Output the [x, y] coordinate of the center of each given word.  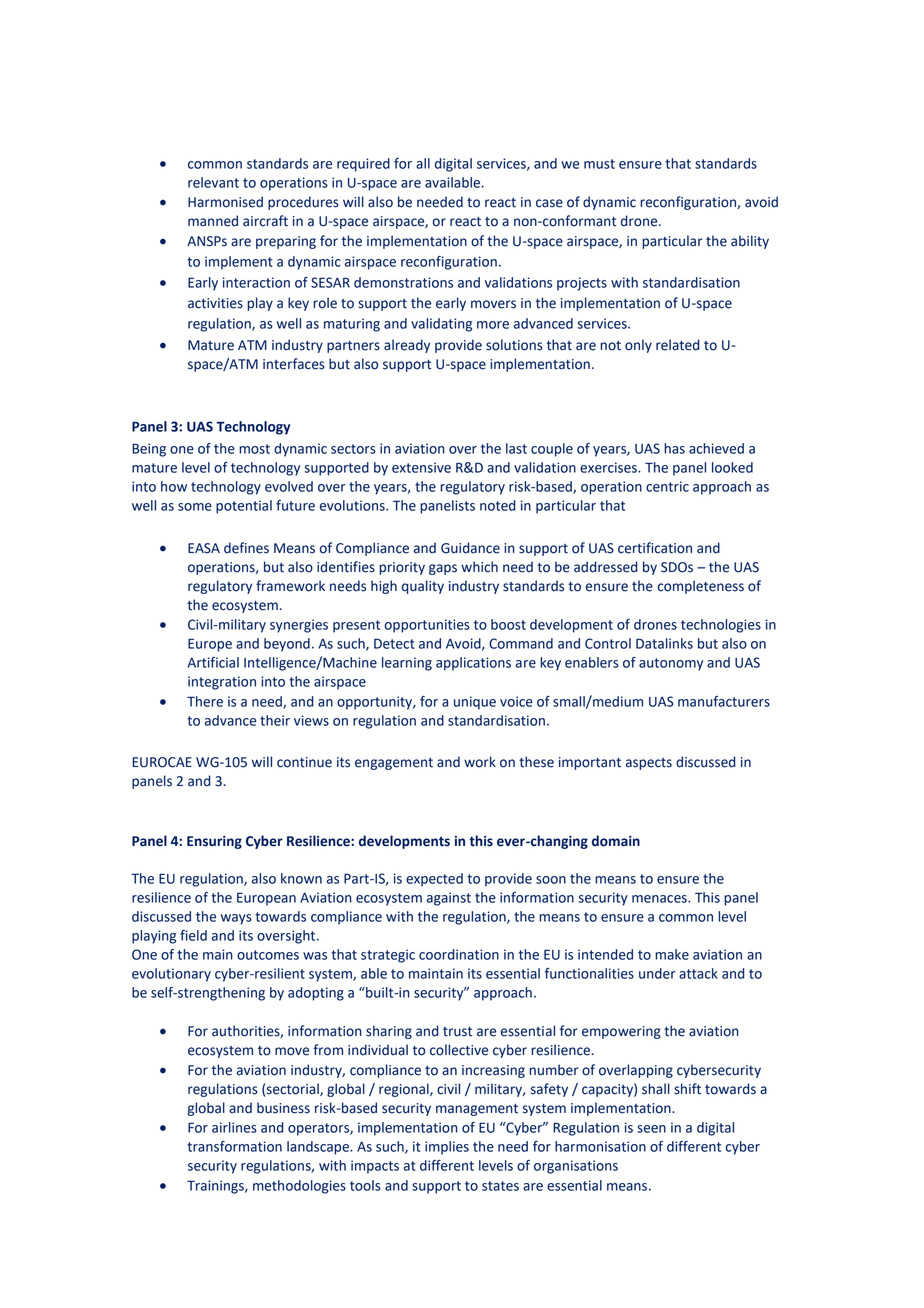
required [363, 165]
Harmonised [225, 202]
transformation [234, 1146]
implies [447, 1148]
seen [651, 1129]
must [599, 164]
